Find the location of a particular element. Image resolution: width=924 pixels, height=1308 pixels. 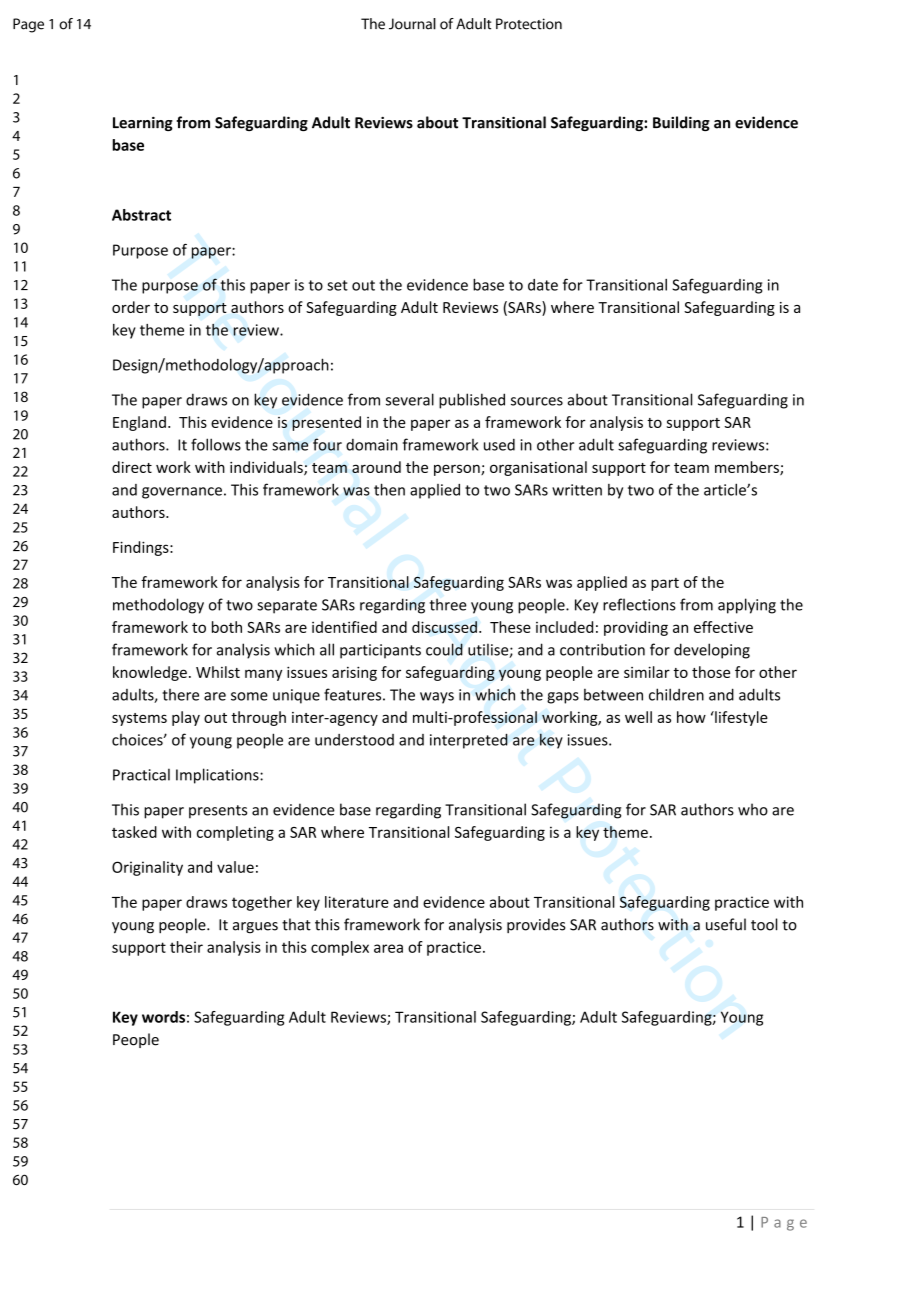

play is located at coordinates (186, 718).
